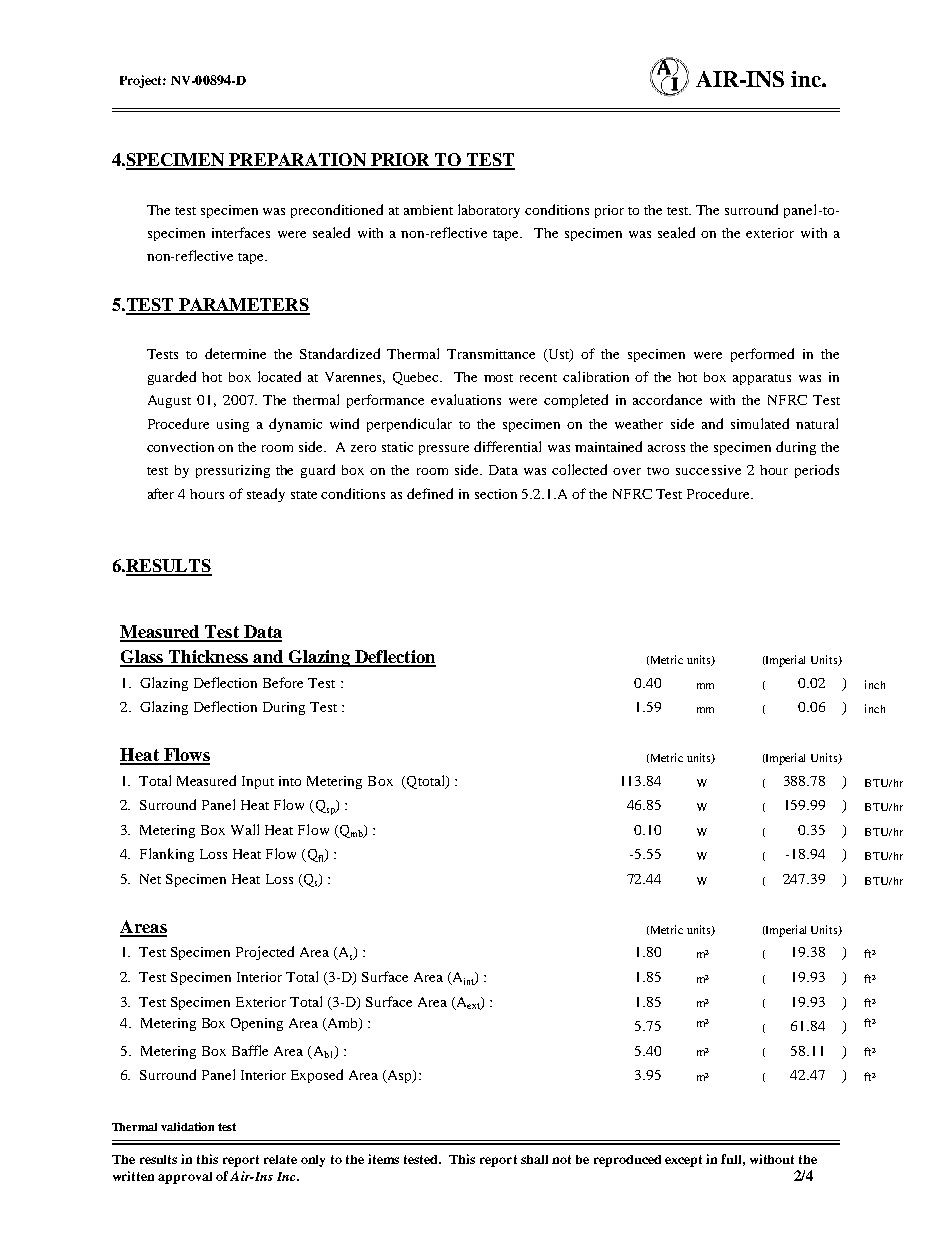 The height and width of the screenshot is (1233, 952). I want to click on Net, so click(150, 879).
